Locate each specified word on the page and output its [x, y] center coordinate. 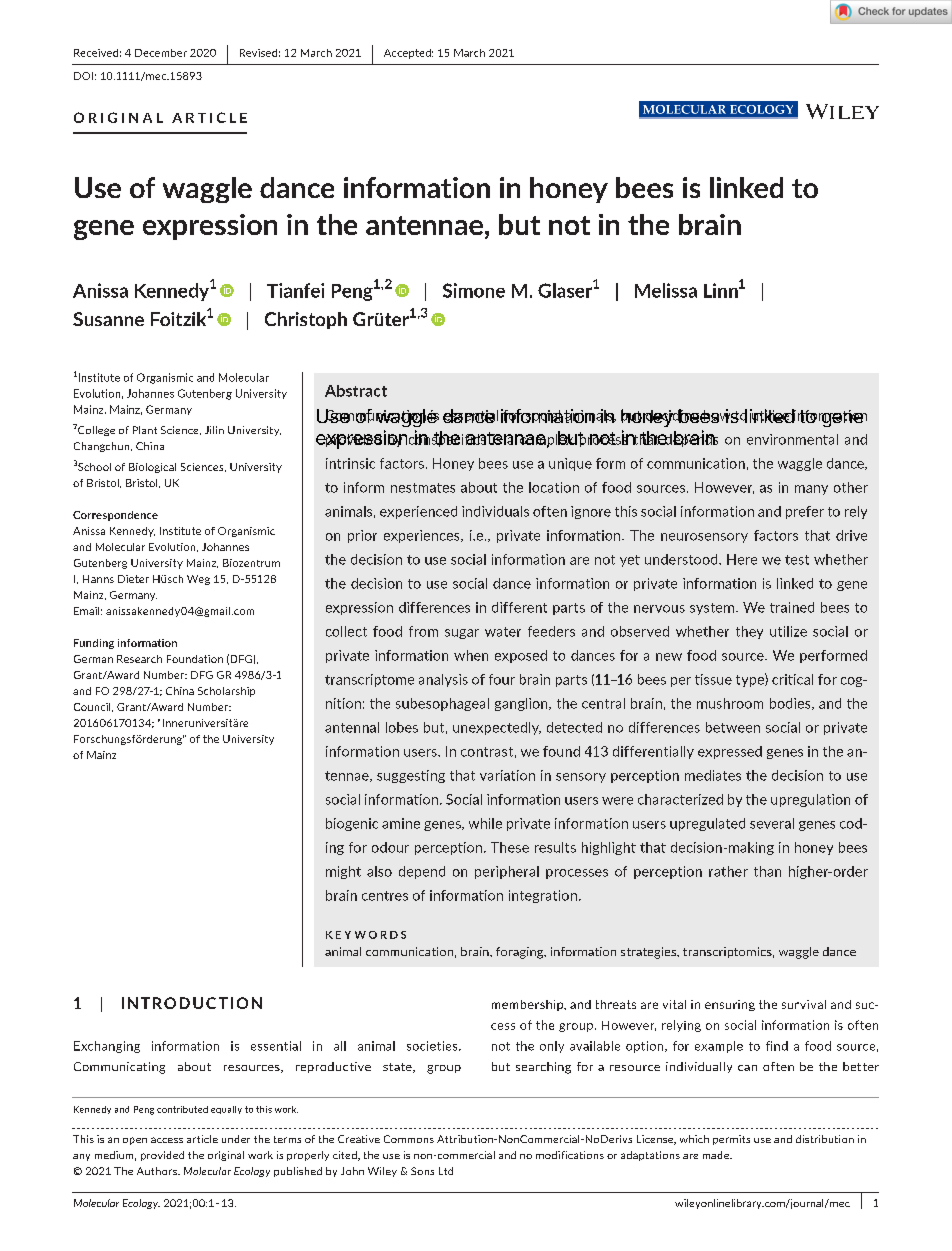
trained [792, 607]
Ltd [446, 1171]
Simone [474, 290]
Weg [198, 580]
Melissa [666, 290]
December [161, 53]
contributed [182, 1109]
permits [731, 1140]
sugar [462, 634]
